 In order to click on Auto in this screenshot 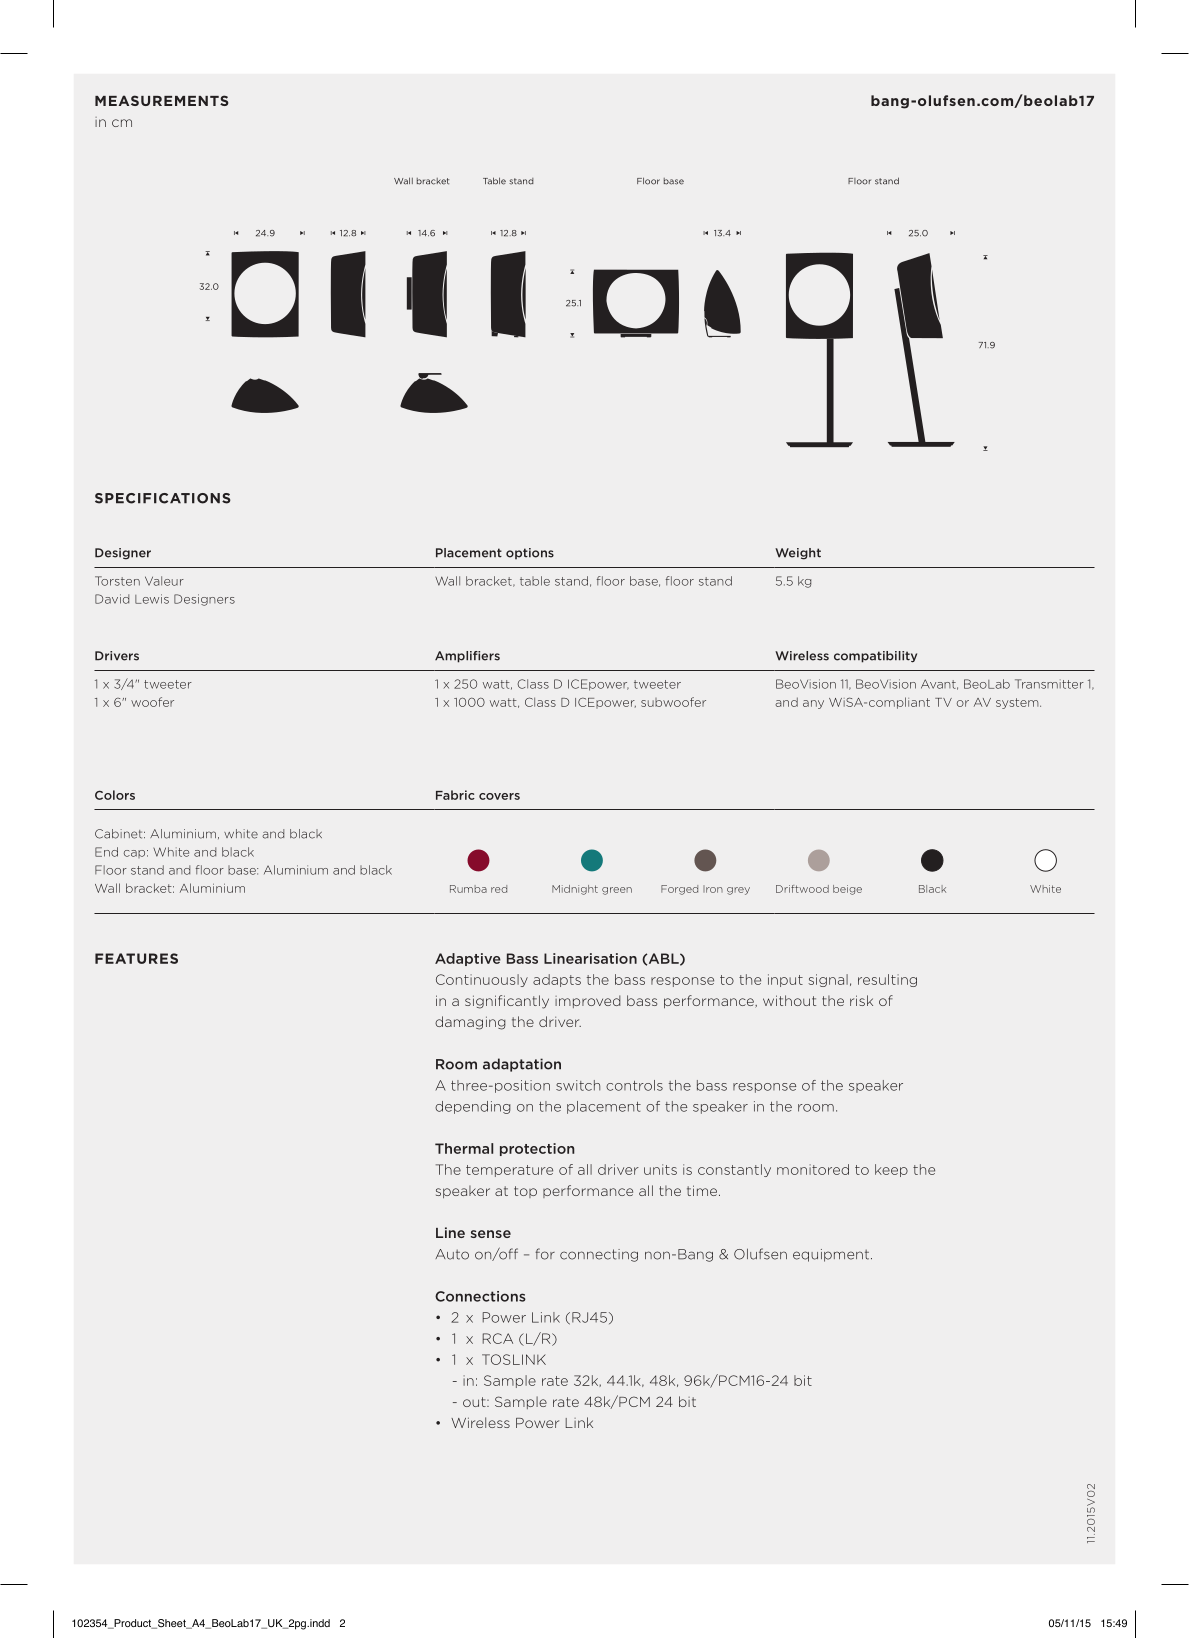, I will do `click(452, 1254)`.
